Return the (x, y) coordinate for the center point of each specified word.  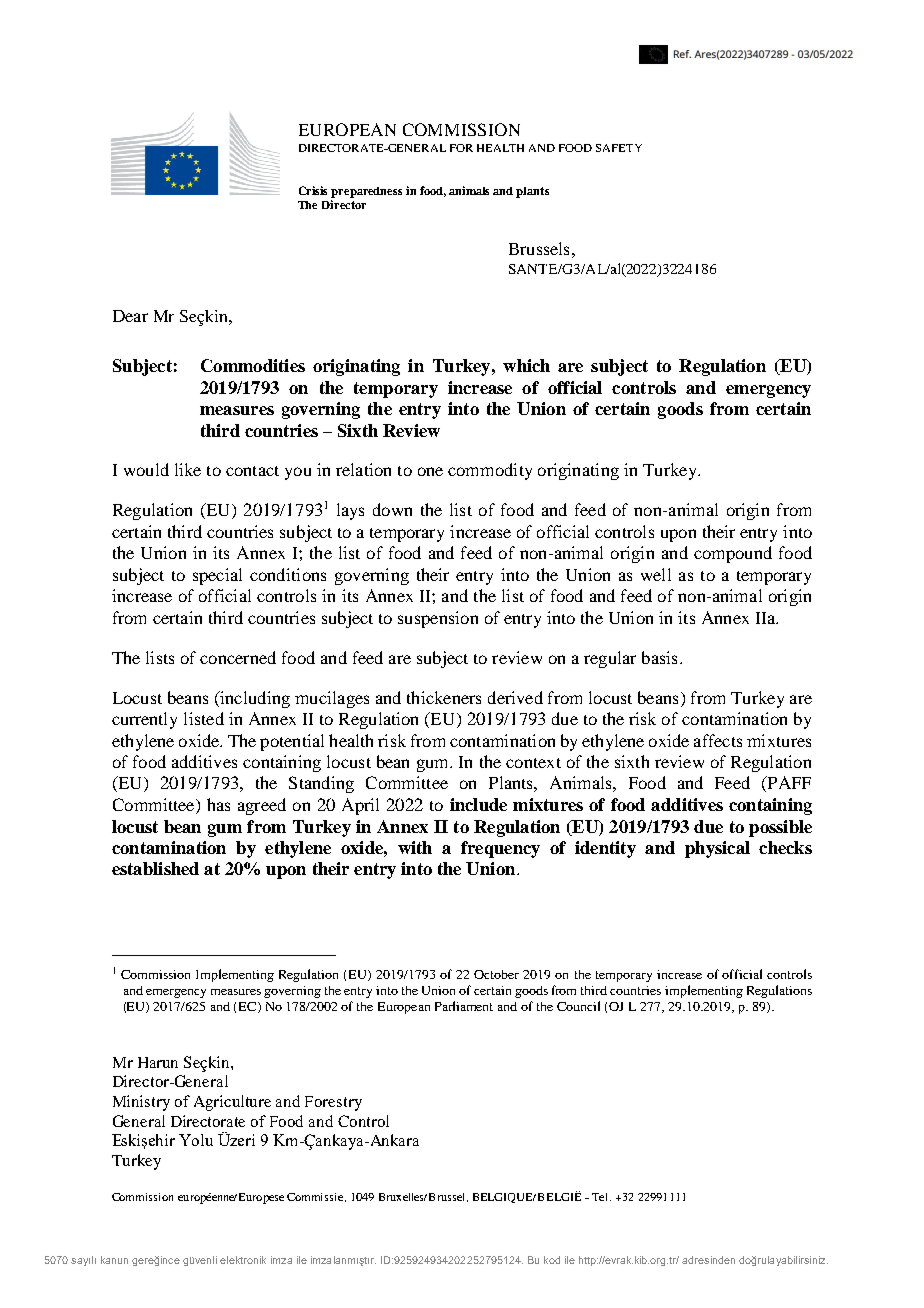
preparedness (366, 192)
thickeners (444, 697)
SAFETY (619, 148)
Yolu (196, 1140)
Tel (601, 1197)
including (254, 699)
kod (552, 1260)
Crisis (313, 190)
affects (718, 740)
